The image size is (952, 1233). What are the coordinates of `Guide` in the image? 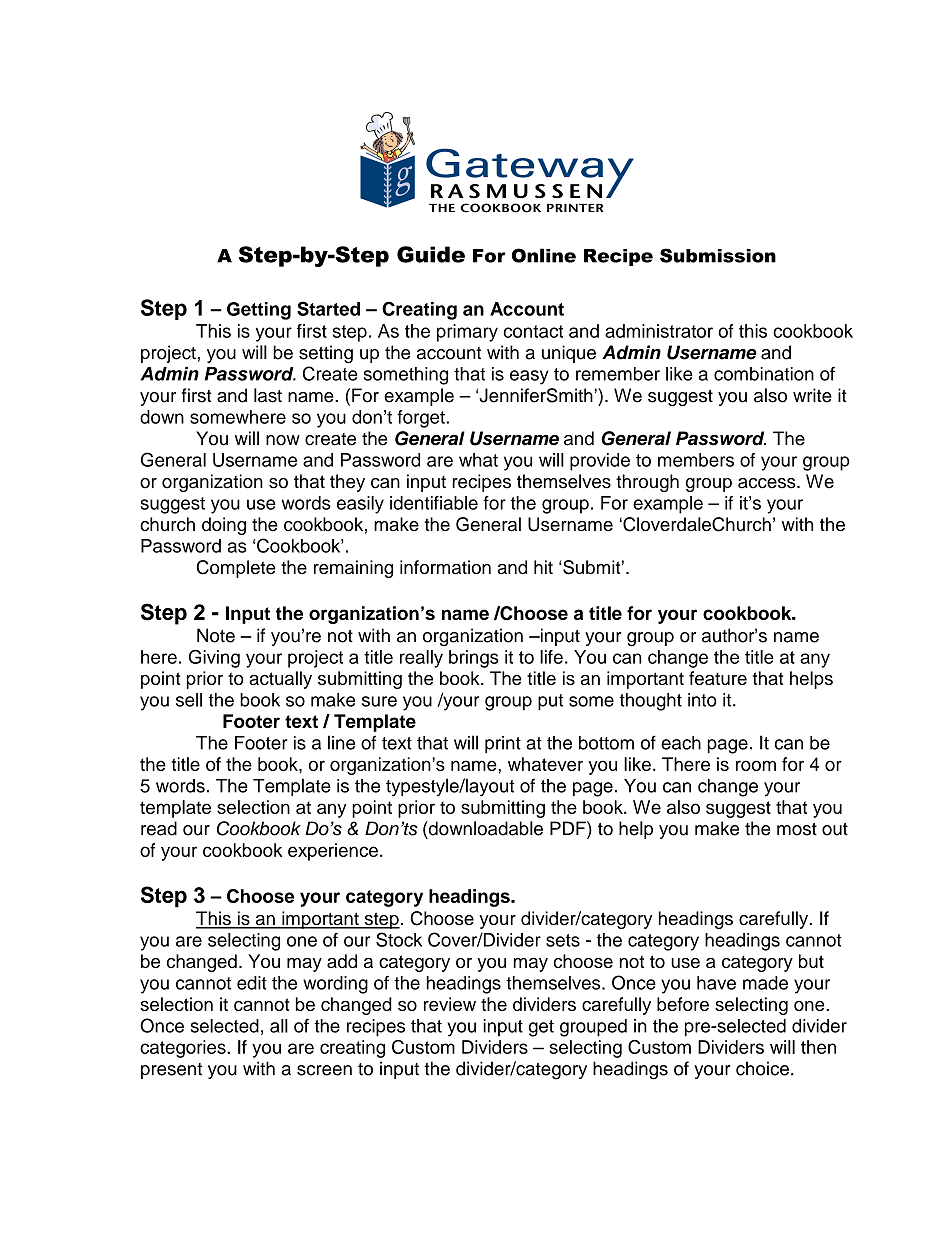 It's located at (431, 254).
